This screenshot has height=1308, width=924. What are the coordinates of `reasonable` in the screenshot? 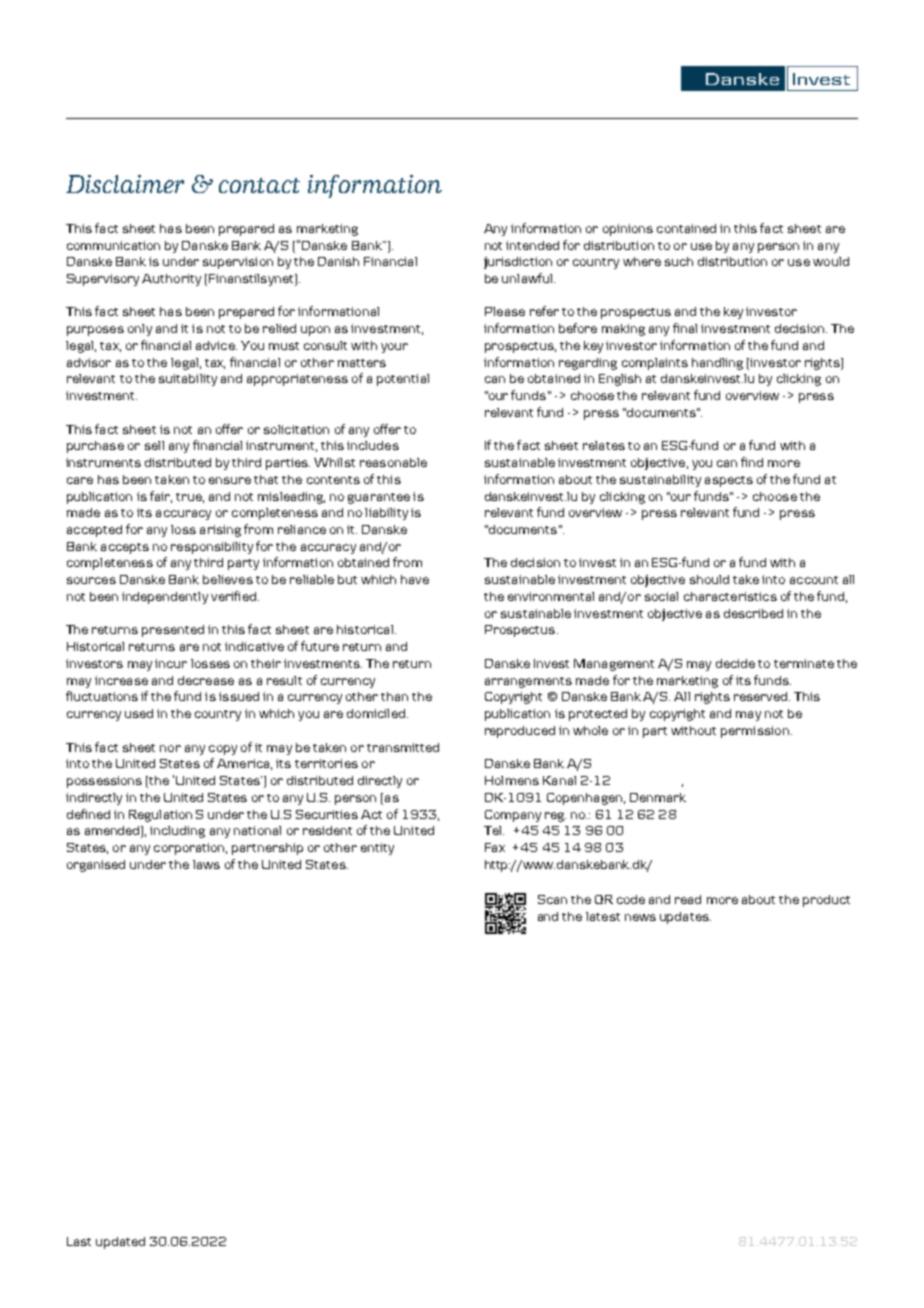 It's located at (393, 462).
